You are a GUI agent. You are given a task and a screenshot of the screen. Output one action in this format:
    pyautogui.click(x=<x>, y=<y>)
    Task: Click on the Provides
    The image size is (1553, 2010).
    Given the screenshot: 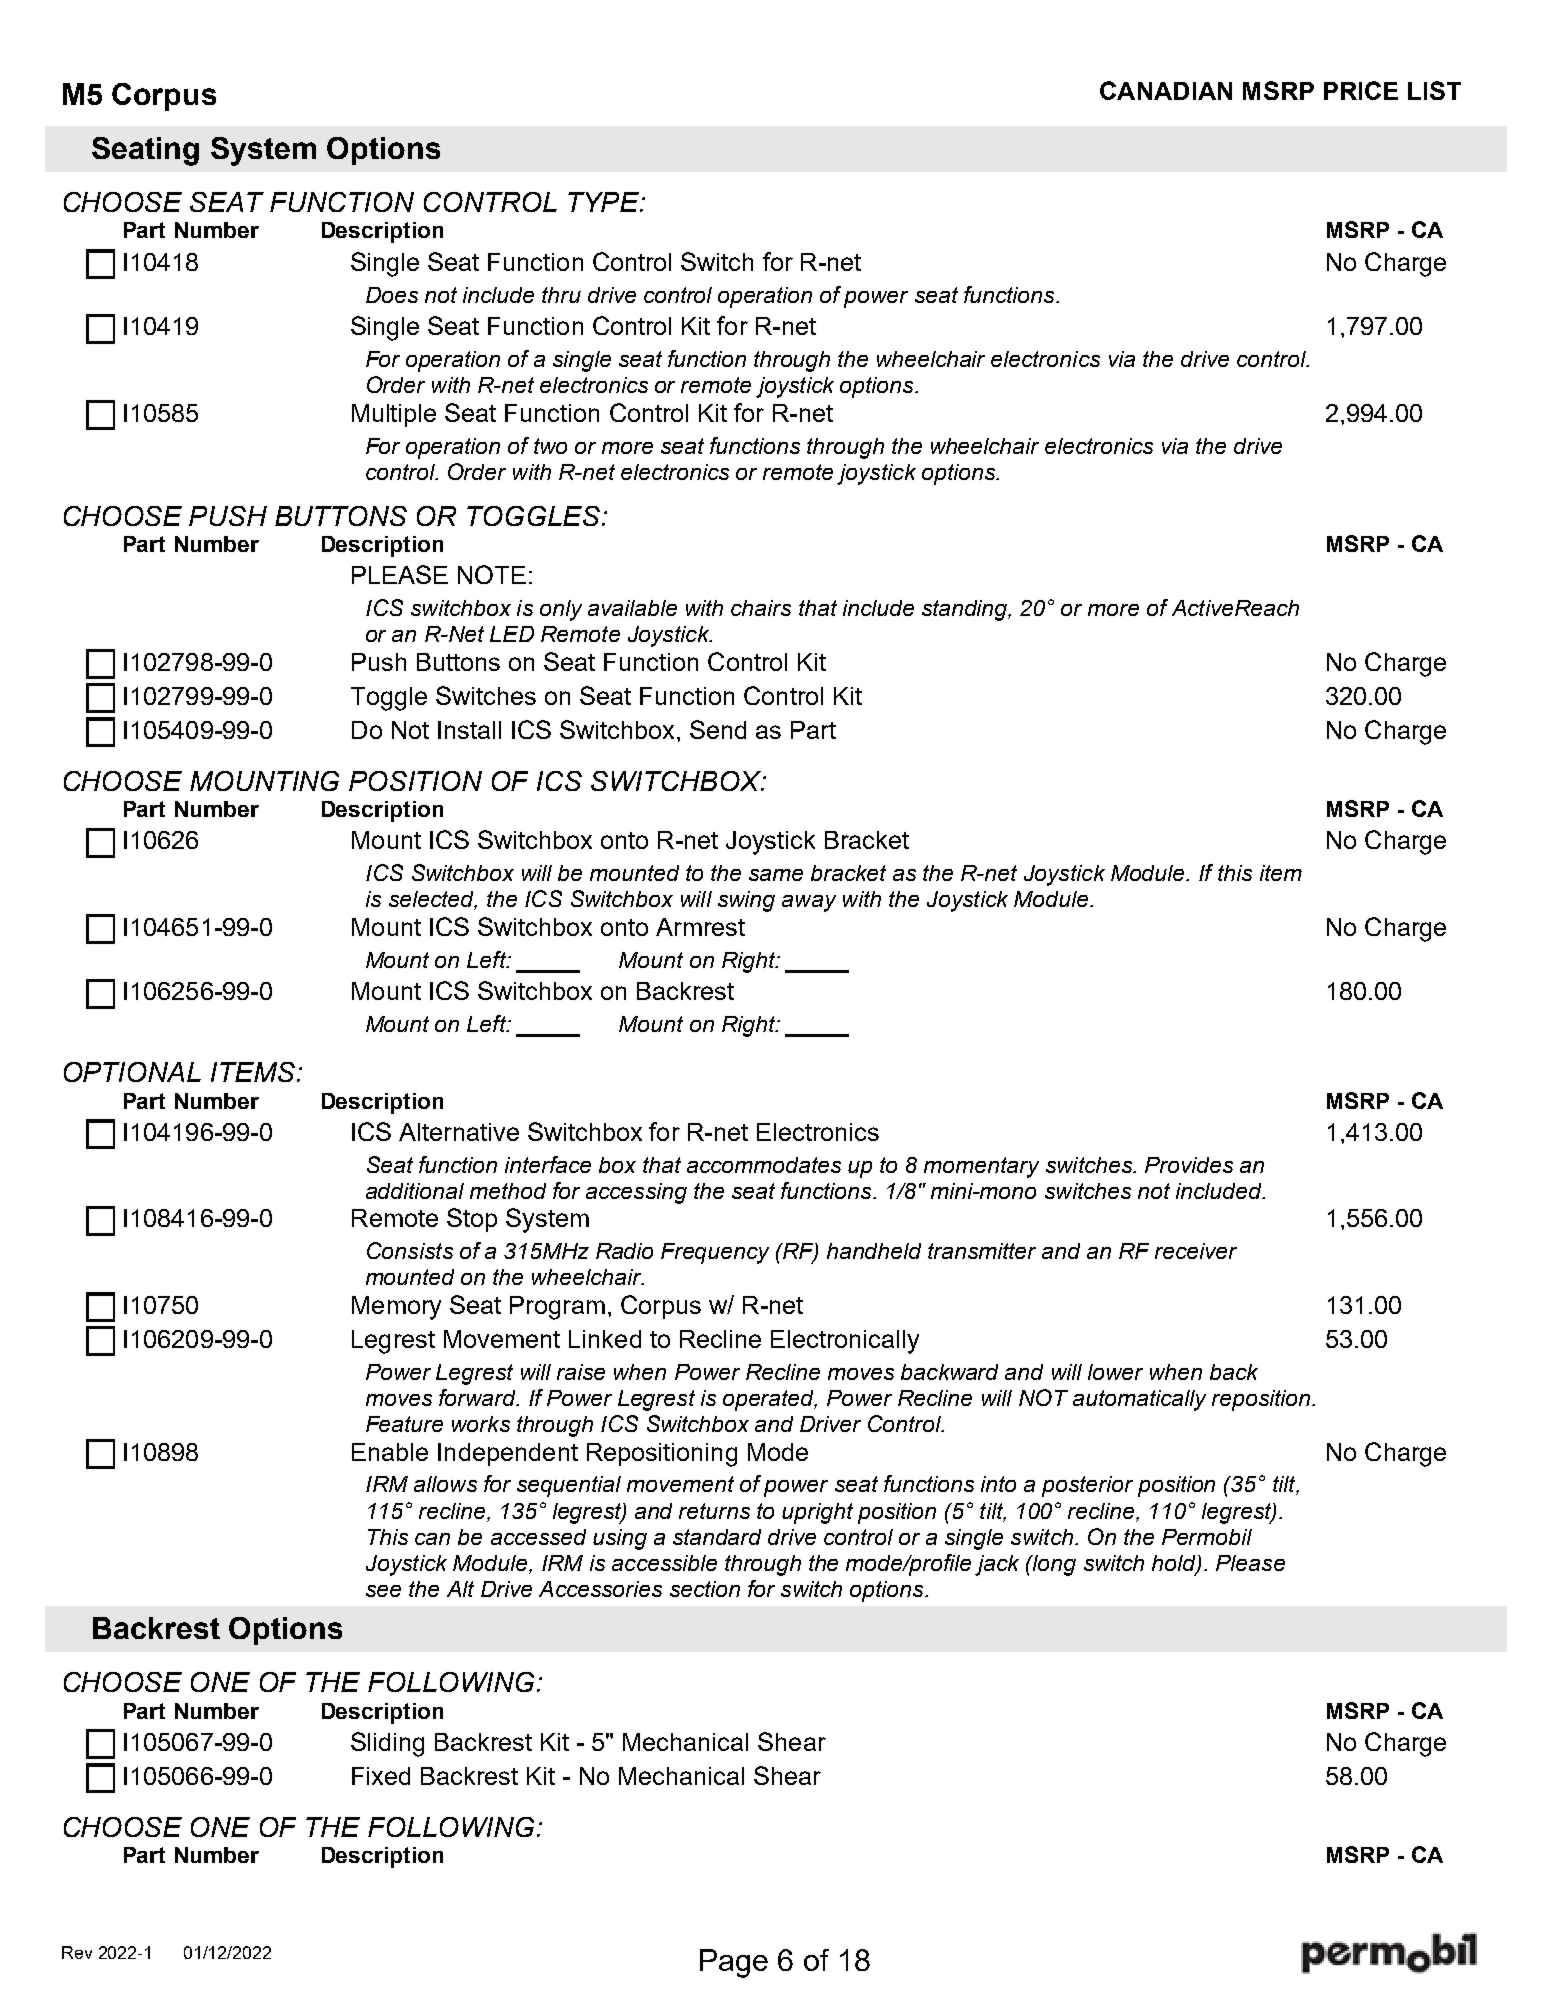 What is the action you would take?
    pyautogui.click(x=1189, y=1165)
